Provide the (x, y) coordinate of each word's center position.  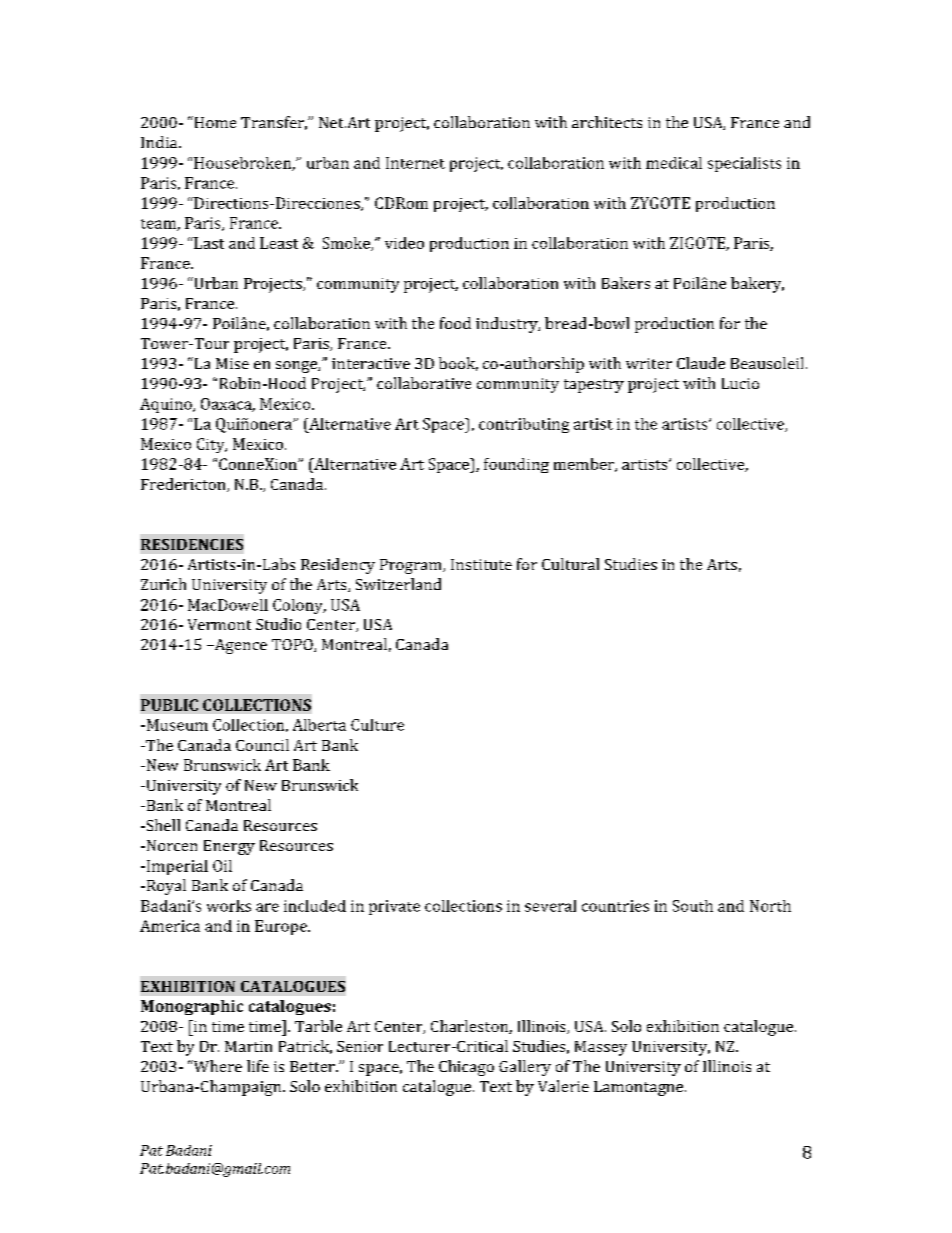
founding (516, 465)
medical (674, 163)
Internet (415, 163)
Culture (377, 725)
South (693, 906)
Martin (248, 1046)
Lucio (740, 383)
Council (262, 745)
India (160, 142)
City (212, 445)
